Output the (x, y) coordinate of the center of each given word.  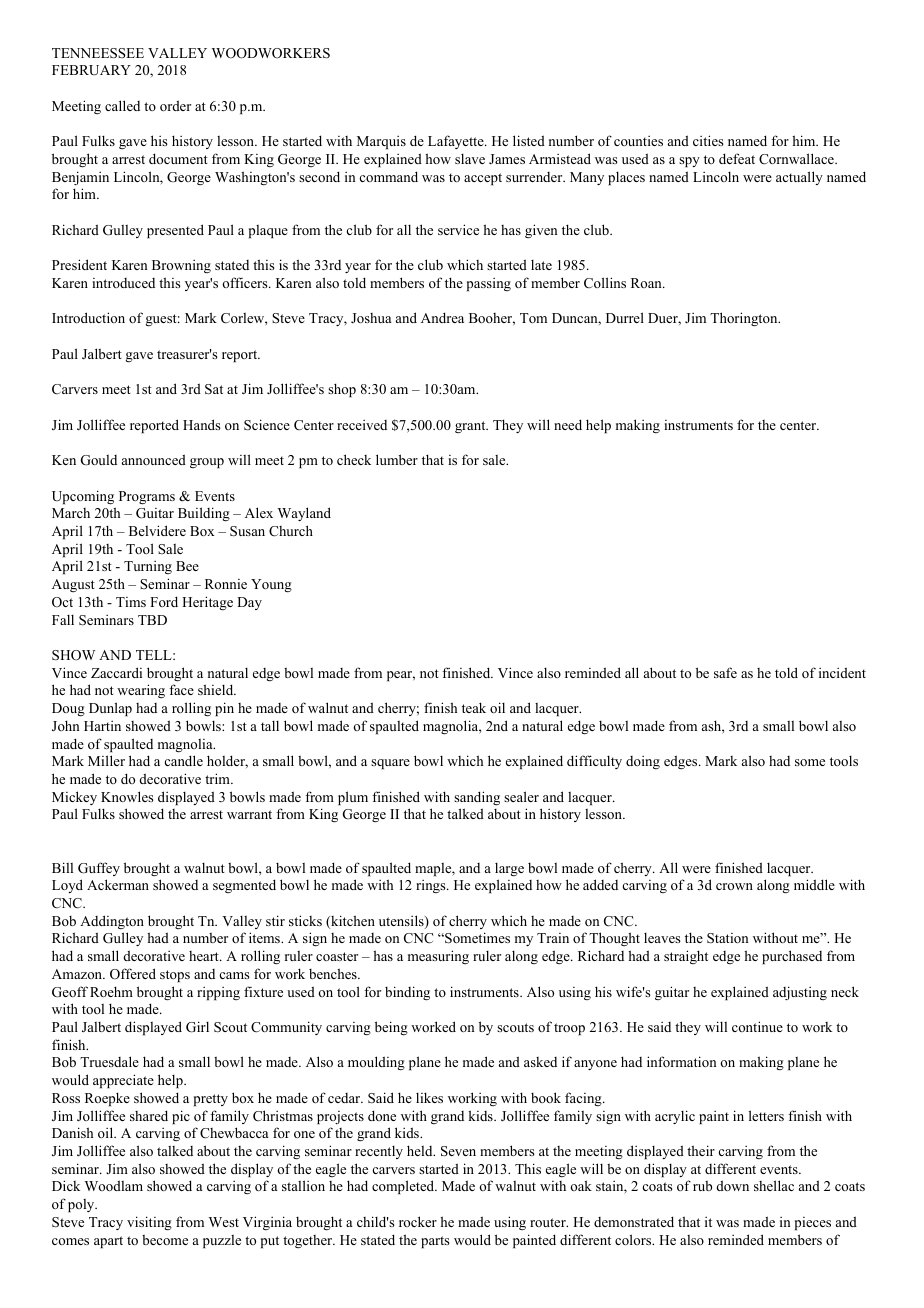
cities (708, 140)
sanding (477, 798)
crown (734, 886)
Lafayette (457, 142)
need (568, 424)
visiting (149, 1223)
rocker (418, 1221)
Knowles (127, 796)
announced (154, 459)
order (175, 105)
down (733, 1185)
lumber (397, 459)
